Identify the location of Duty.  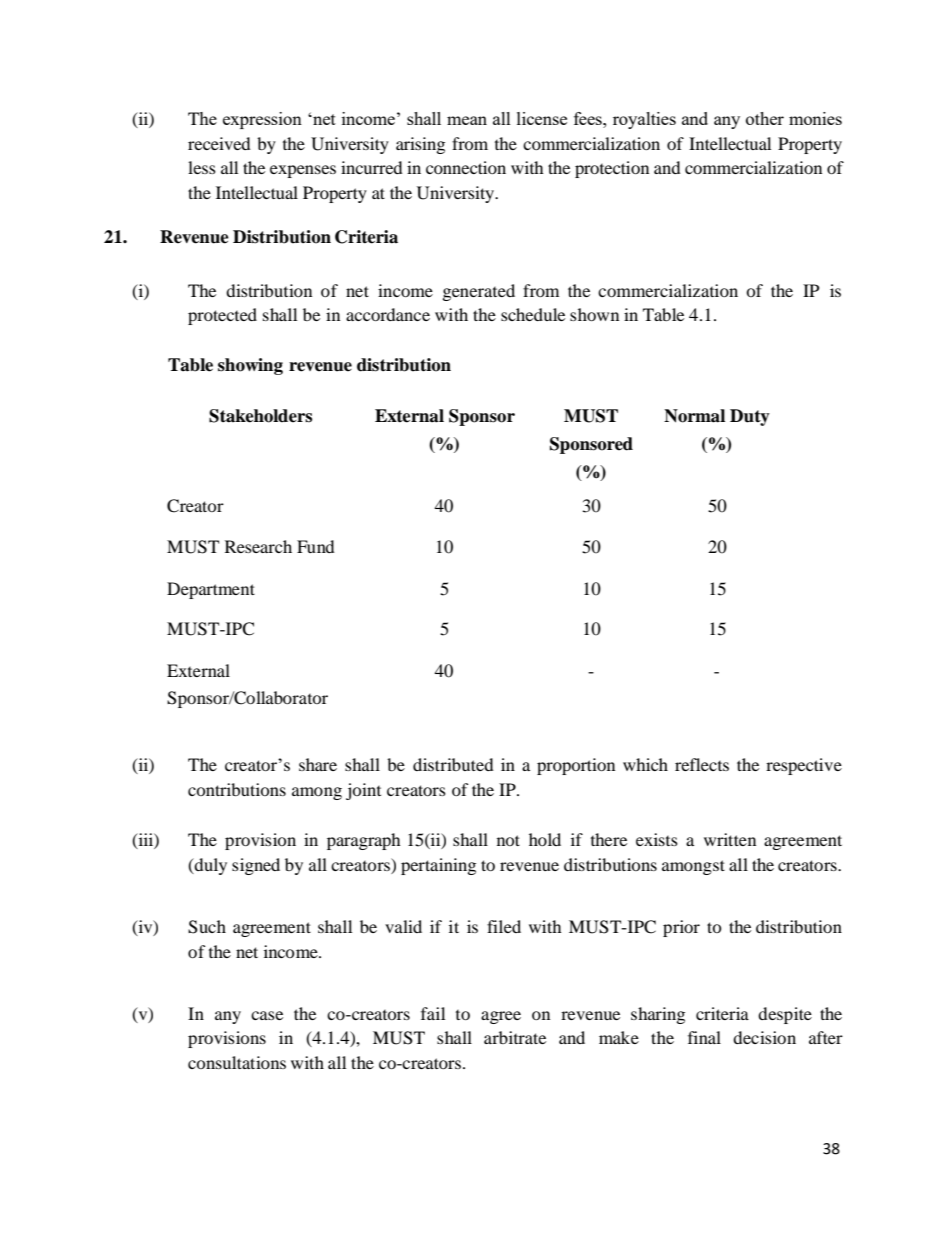
(750, 417).
